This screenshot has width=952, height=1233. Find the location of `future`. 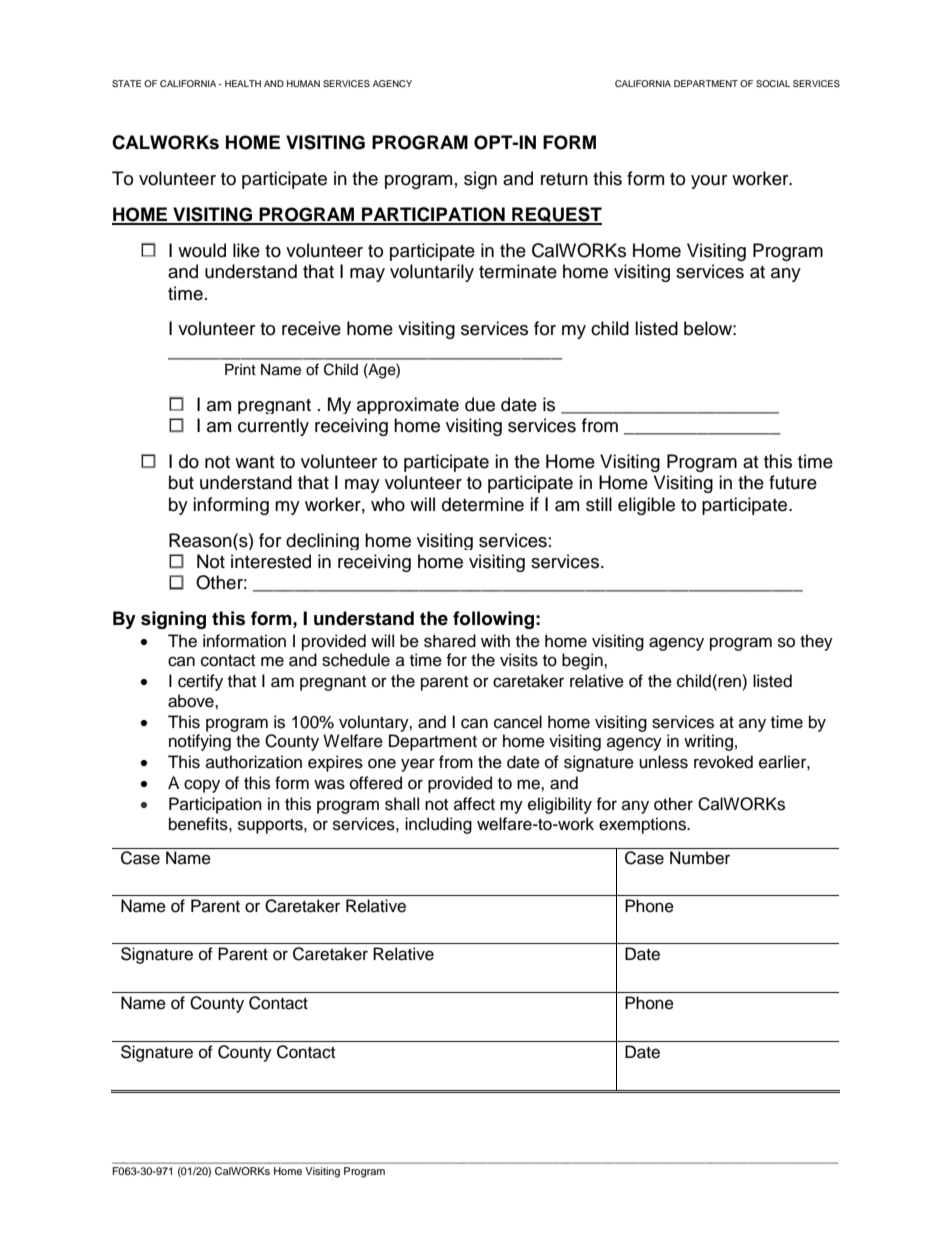

future is located at coordinates (793, 482).
